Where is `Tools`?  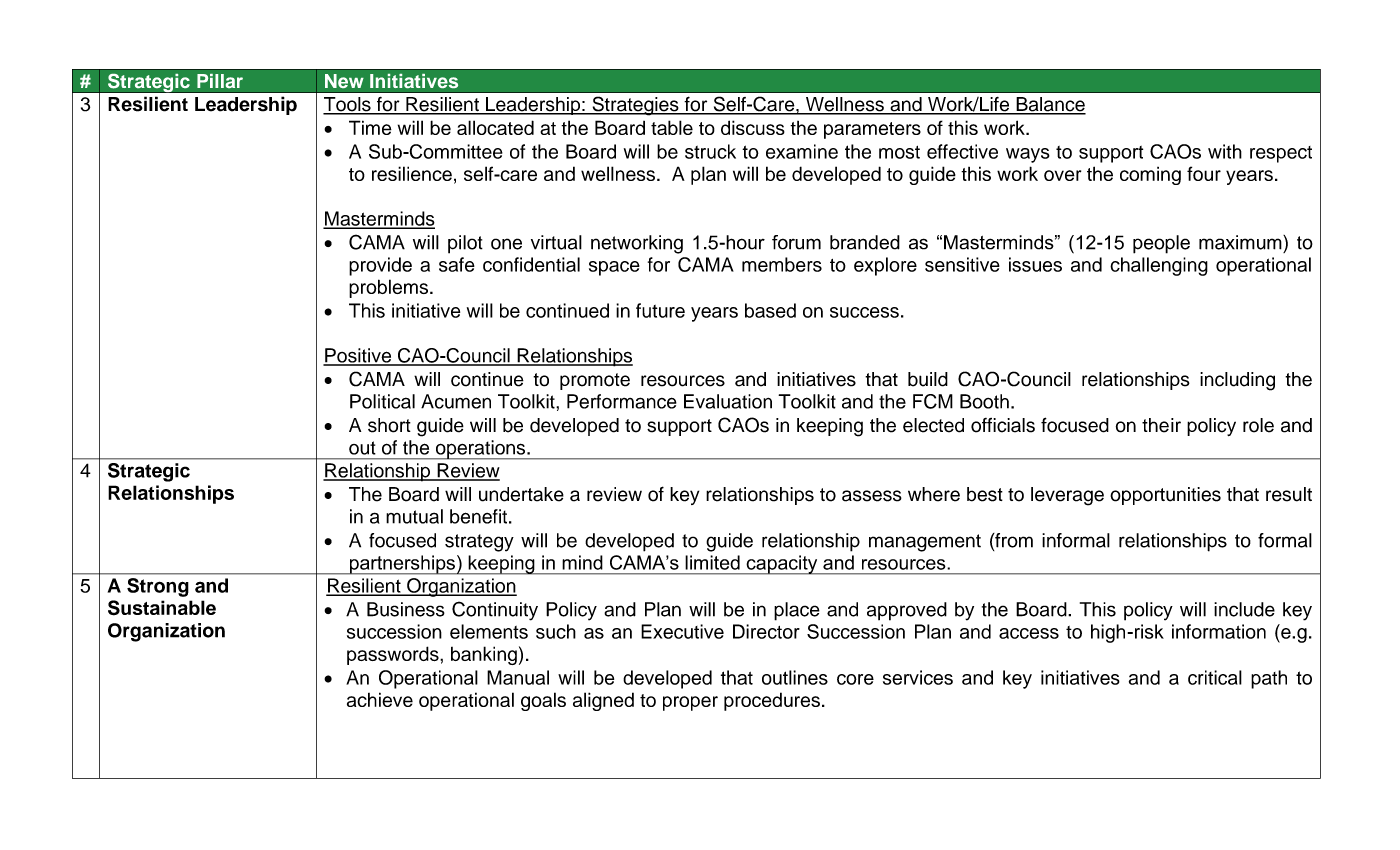 Tools is located at coordinates (348, 105).
